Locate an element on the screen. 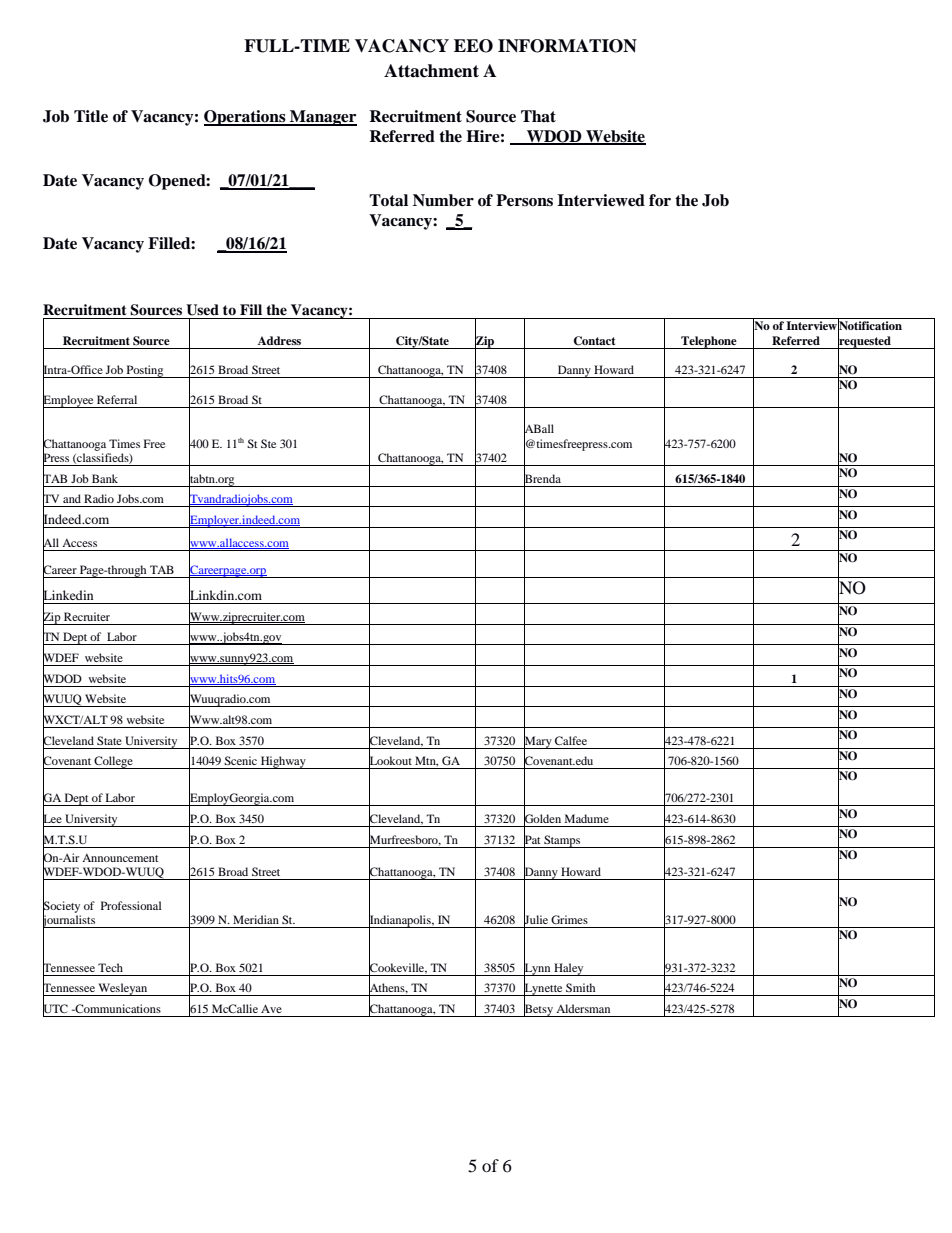 This screenshot has width=952, height=1233. requested is located at coordinates (865, 342).
